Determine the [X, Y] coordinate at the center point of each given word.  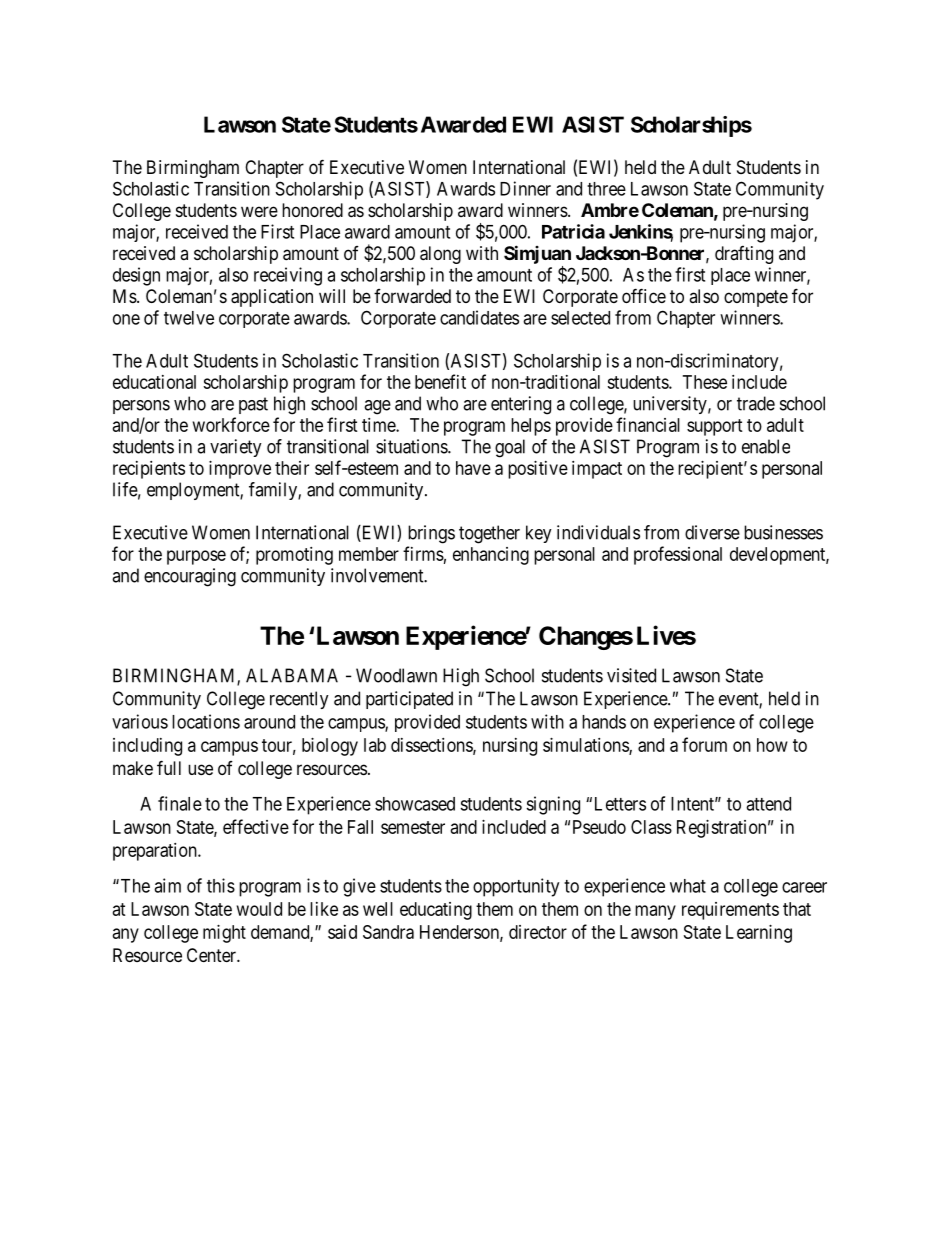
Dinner [525, 188]
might [224, 934]
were [259, 211]
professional [678, 555]
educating [436, 911]
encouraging [190, 577]
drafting [744, 255]
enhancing [491, 556]
